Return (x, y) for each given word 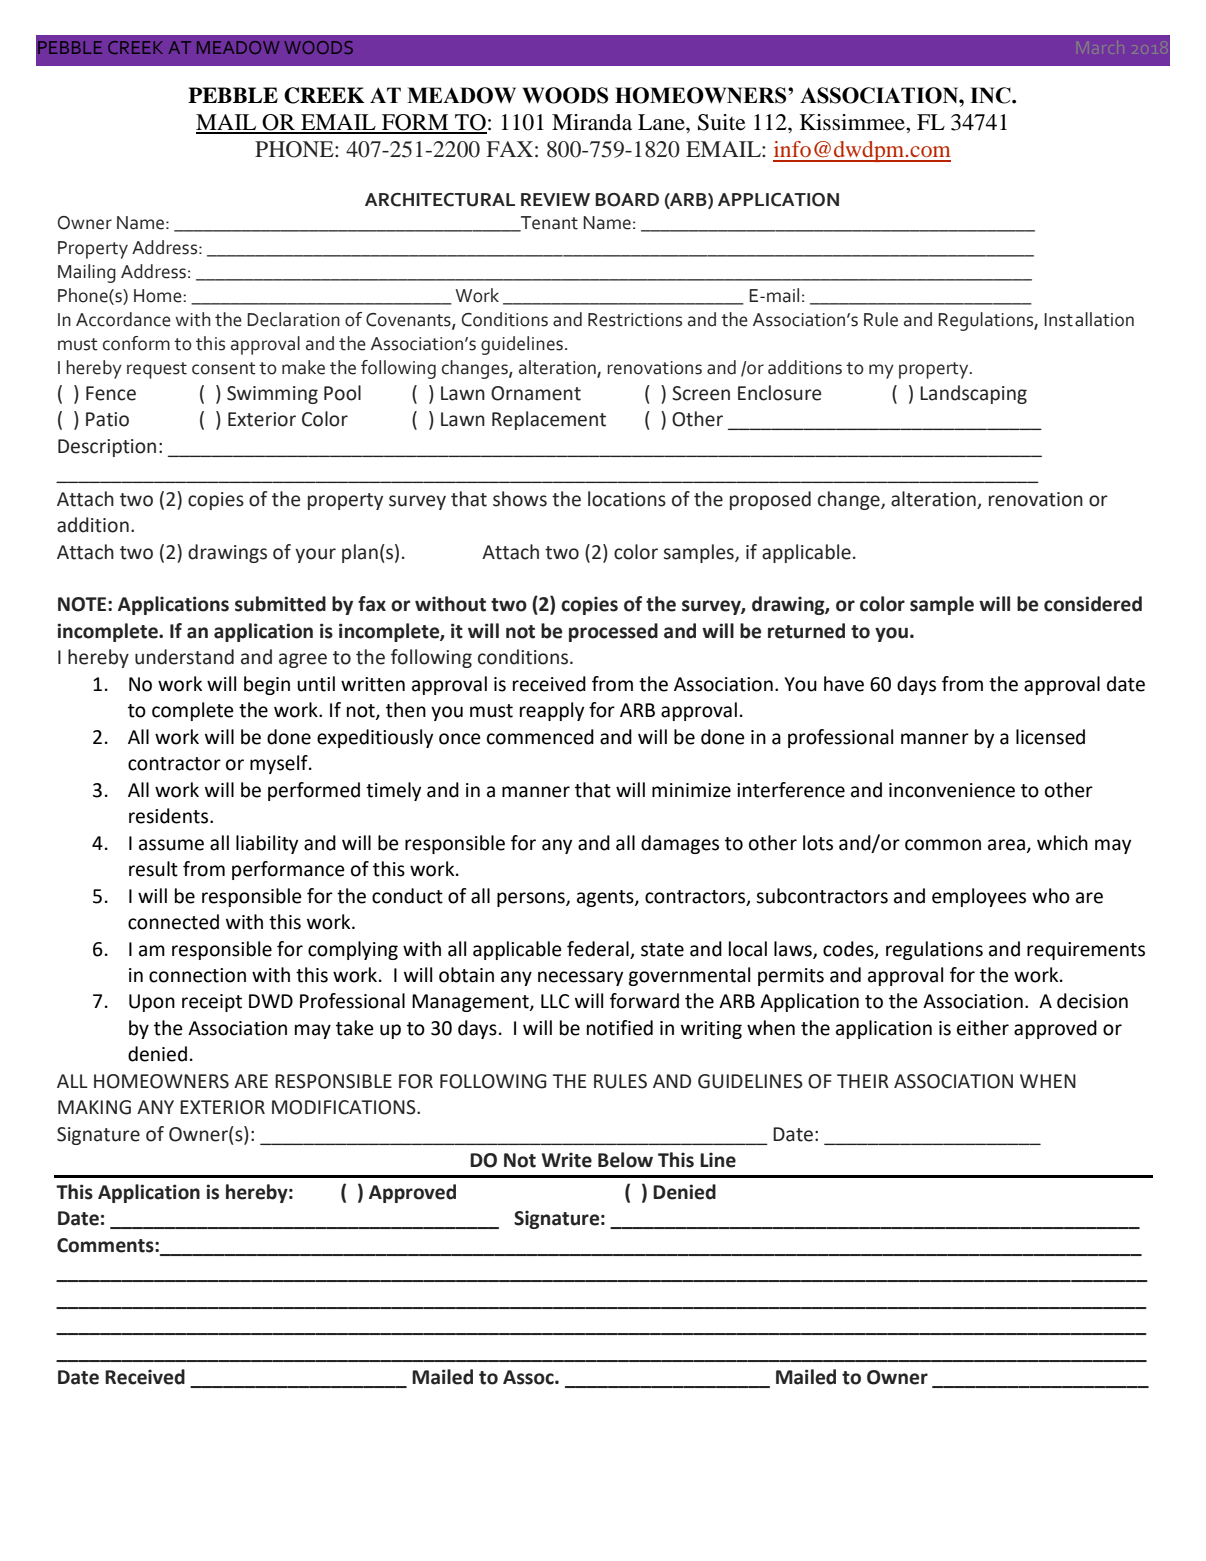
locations (627, 499)
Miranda (592, 122)
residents (170, 816)
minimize (691, 790)
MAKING (94, 1107)
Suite (722, 122)
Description (107, 448)
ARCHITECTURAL (440, 200)
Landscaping (973, 394)
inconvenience (952, 790)
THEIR (863, 1081)
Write (567, 1160)
